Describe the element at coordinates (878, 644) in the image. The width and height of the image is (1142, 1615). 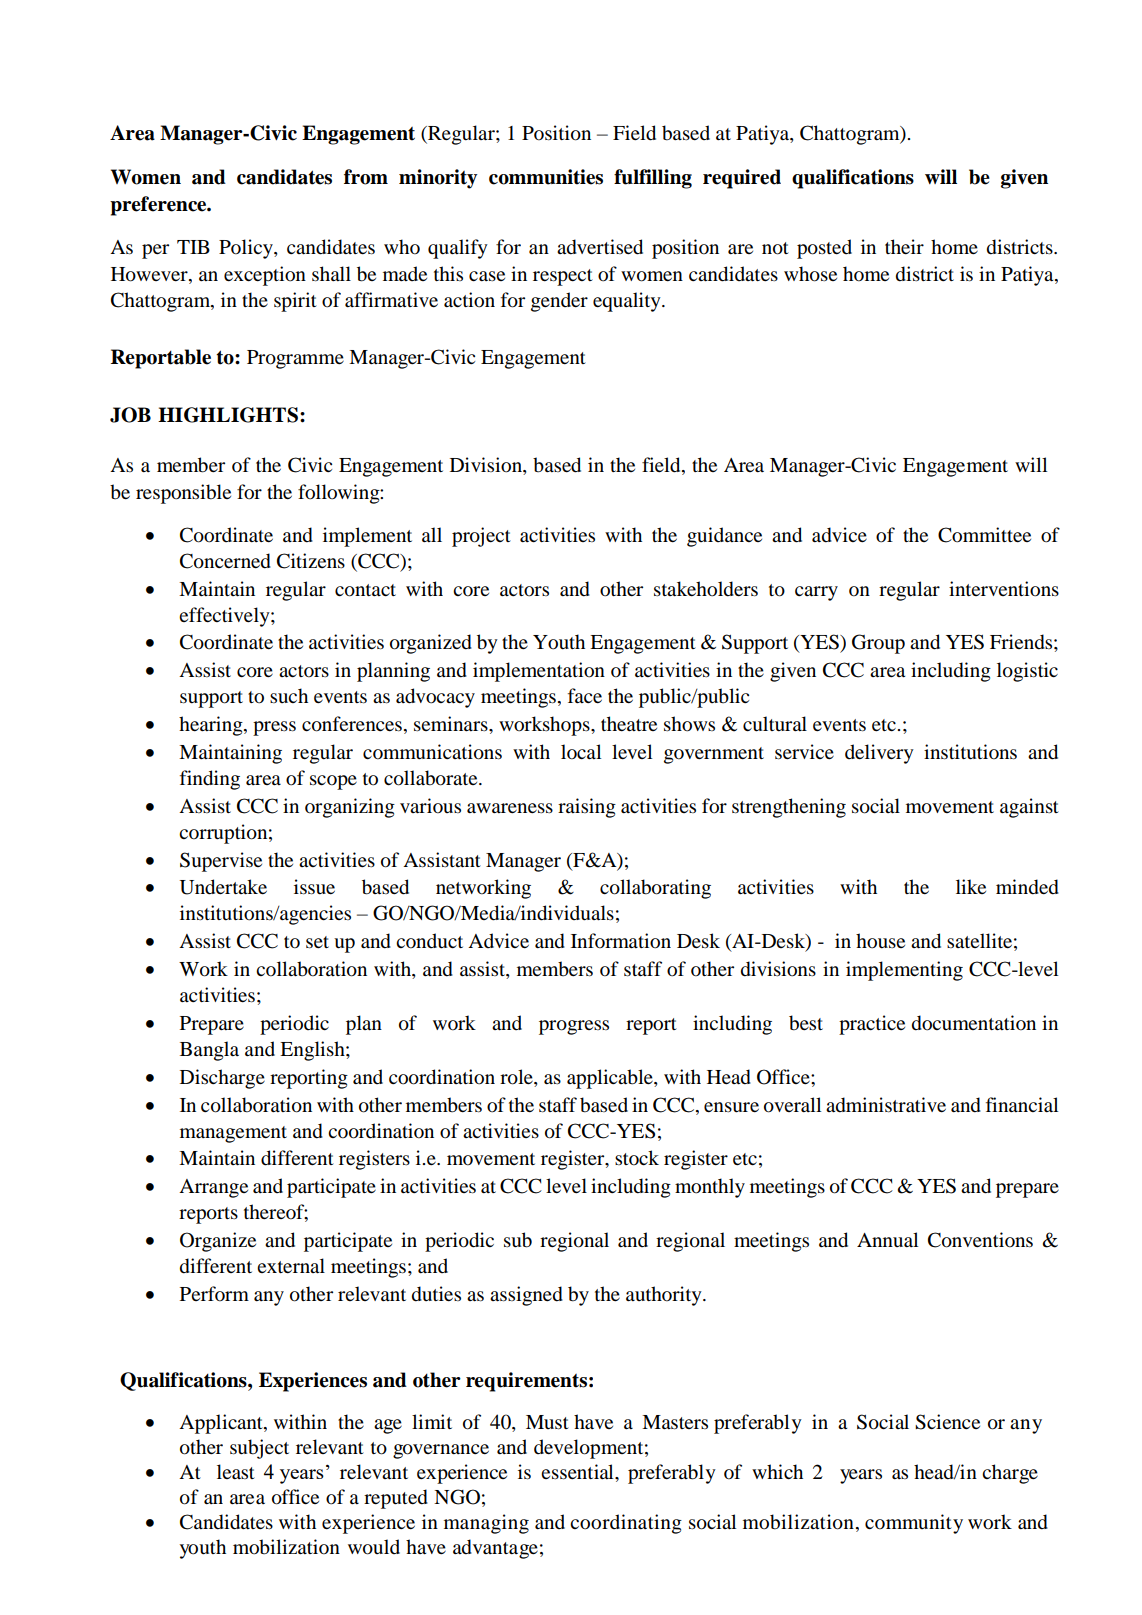
I see `Group` at that location.
